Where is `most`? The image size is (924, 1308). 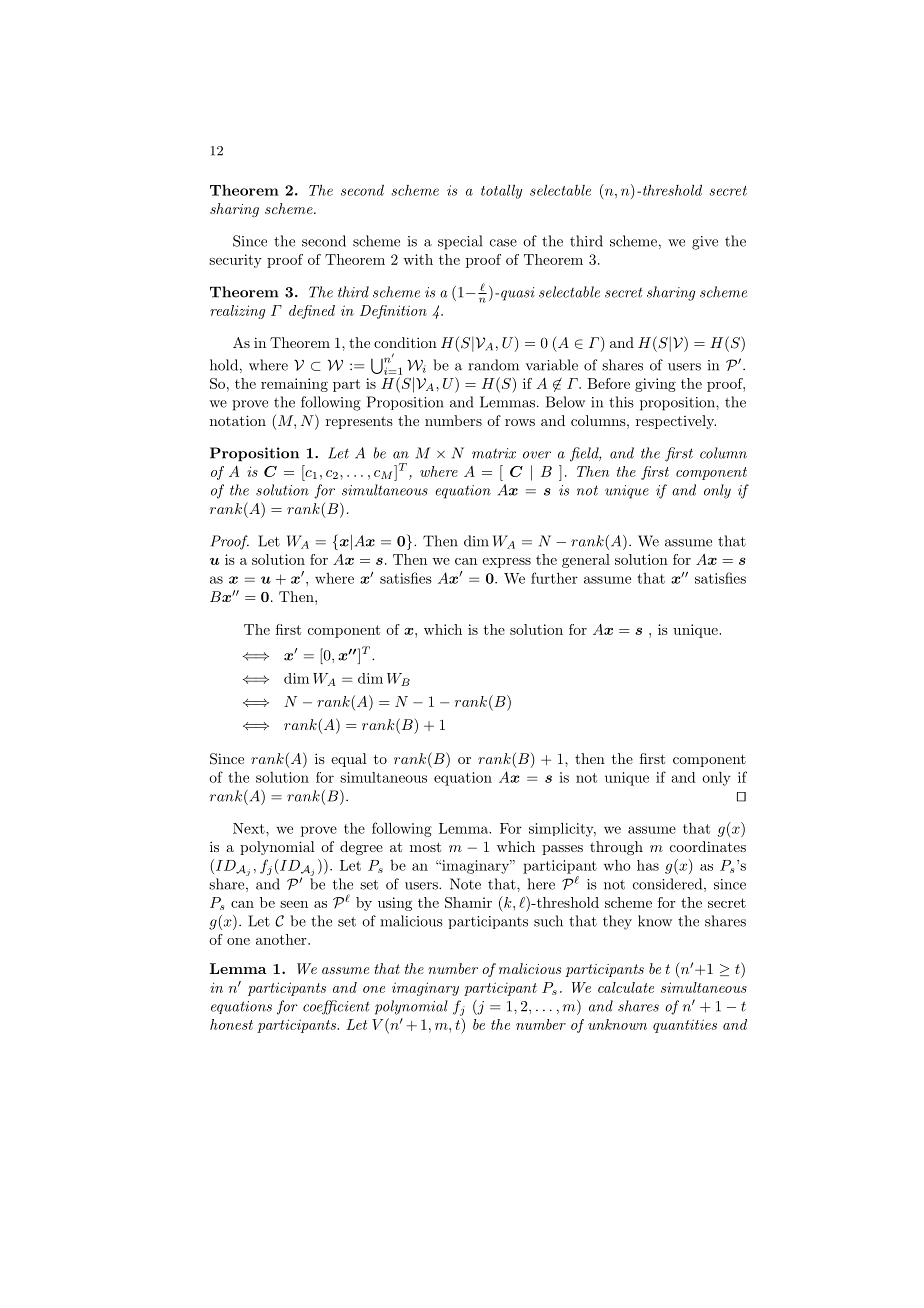 most is located at coordinates (425, 847).
